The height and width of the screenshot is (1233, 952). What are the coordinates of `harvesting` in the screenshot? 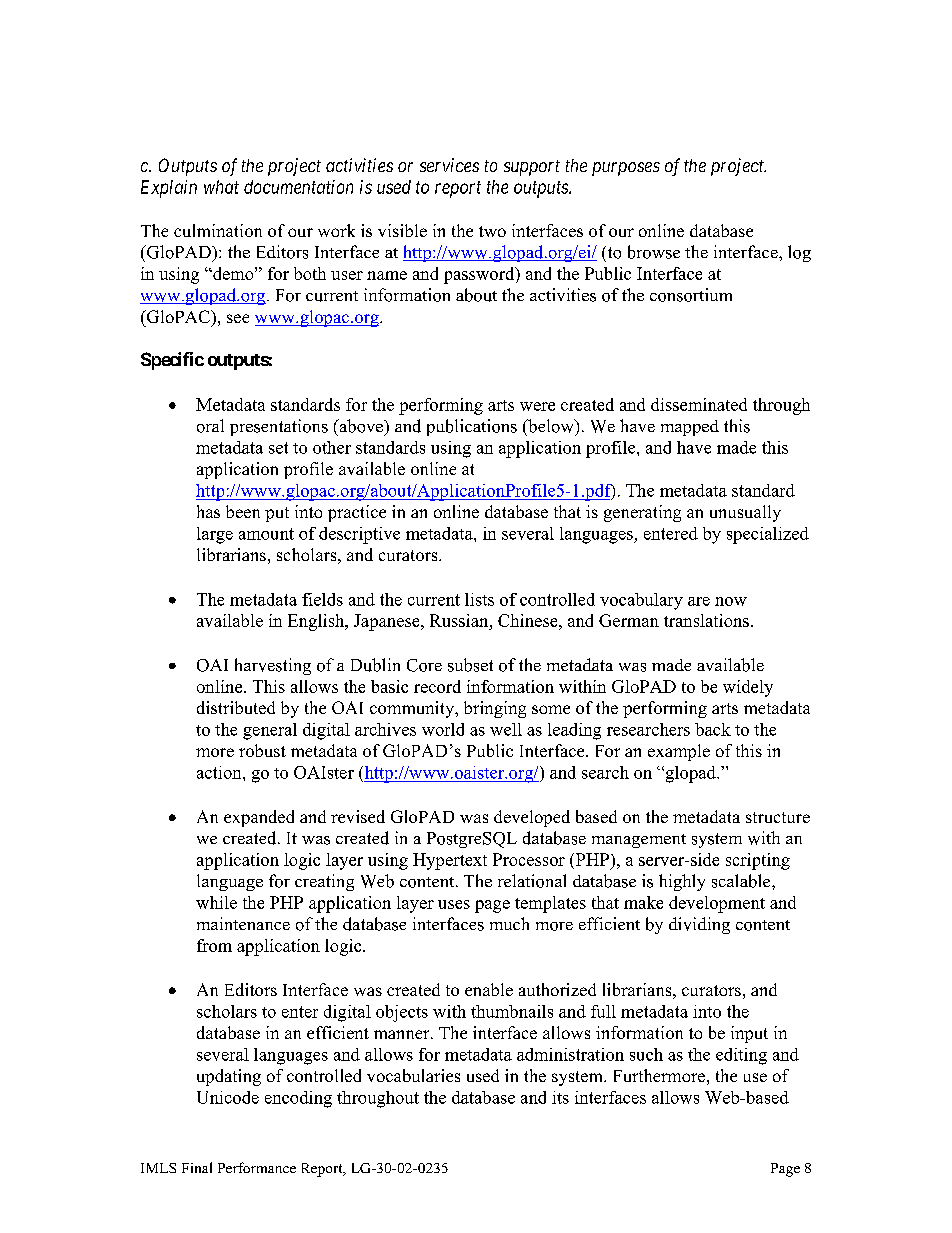 It's located at (273, 666).
